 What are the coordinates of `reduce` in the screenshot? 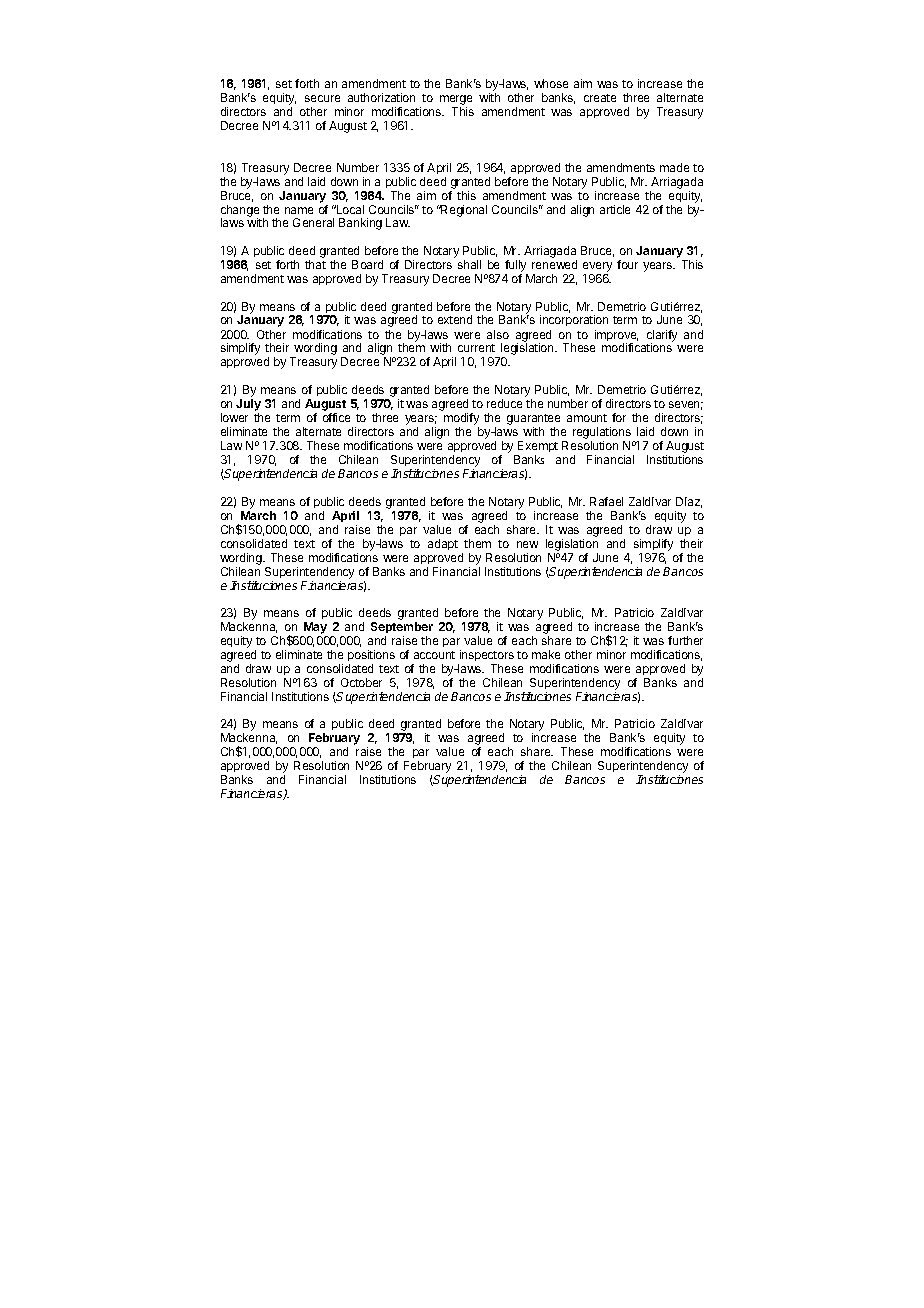 It's located at (504, 403).
